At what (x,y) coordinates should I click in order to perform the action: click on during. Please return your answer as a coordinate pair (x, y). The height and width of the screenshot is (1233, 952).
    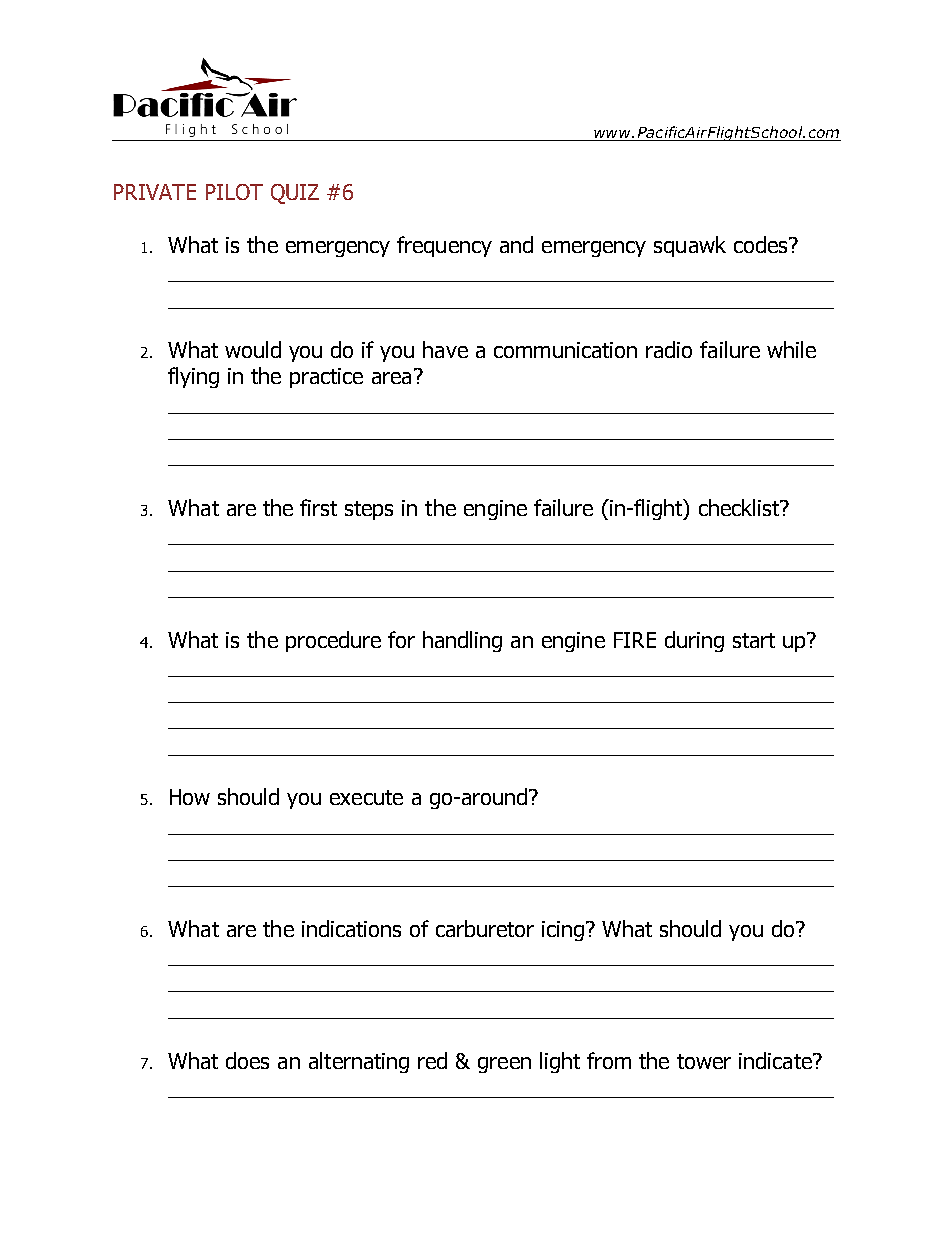
    Looking at the image, I should click on (694, 641).
